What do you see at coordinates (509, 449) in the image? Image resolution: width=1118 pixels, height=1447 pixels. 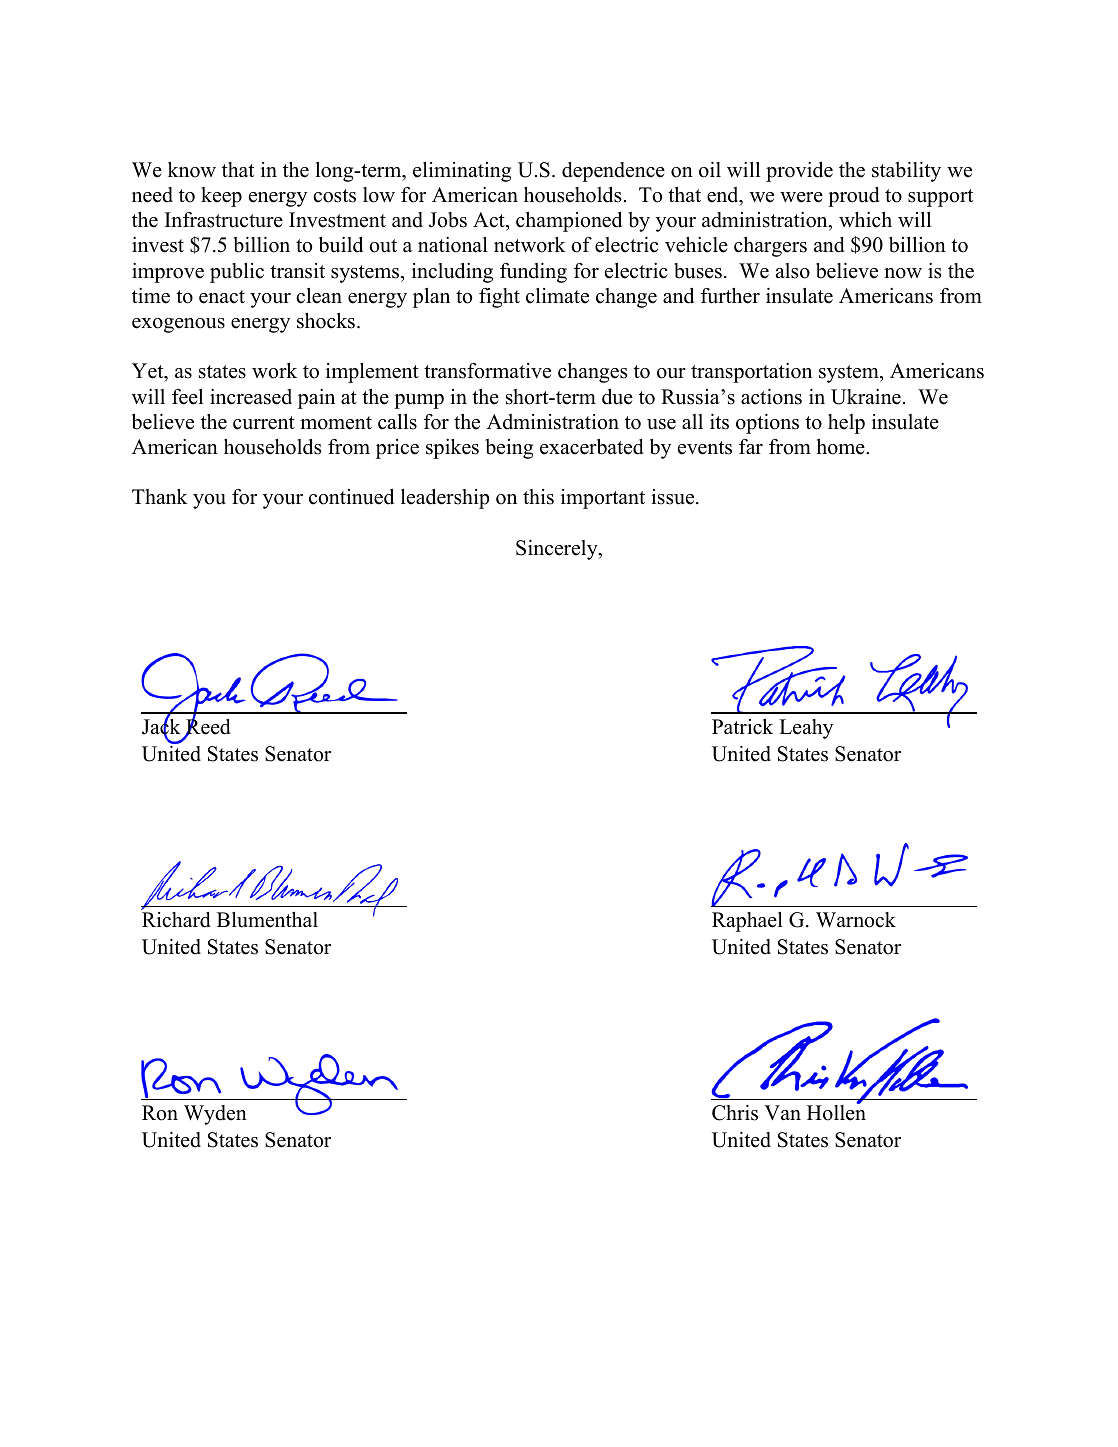 I see `being` at bounding box center [509, 449].
